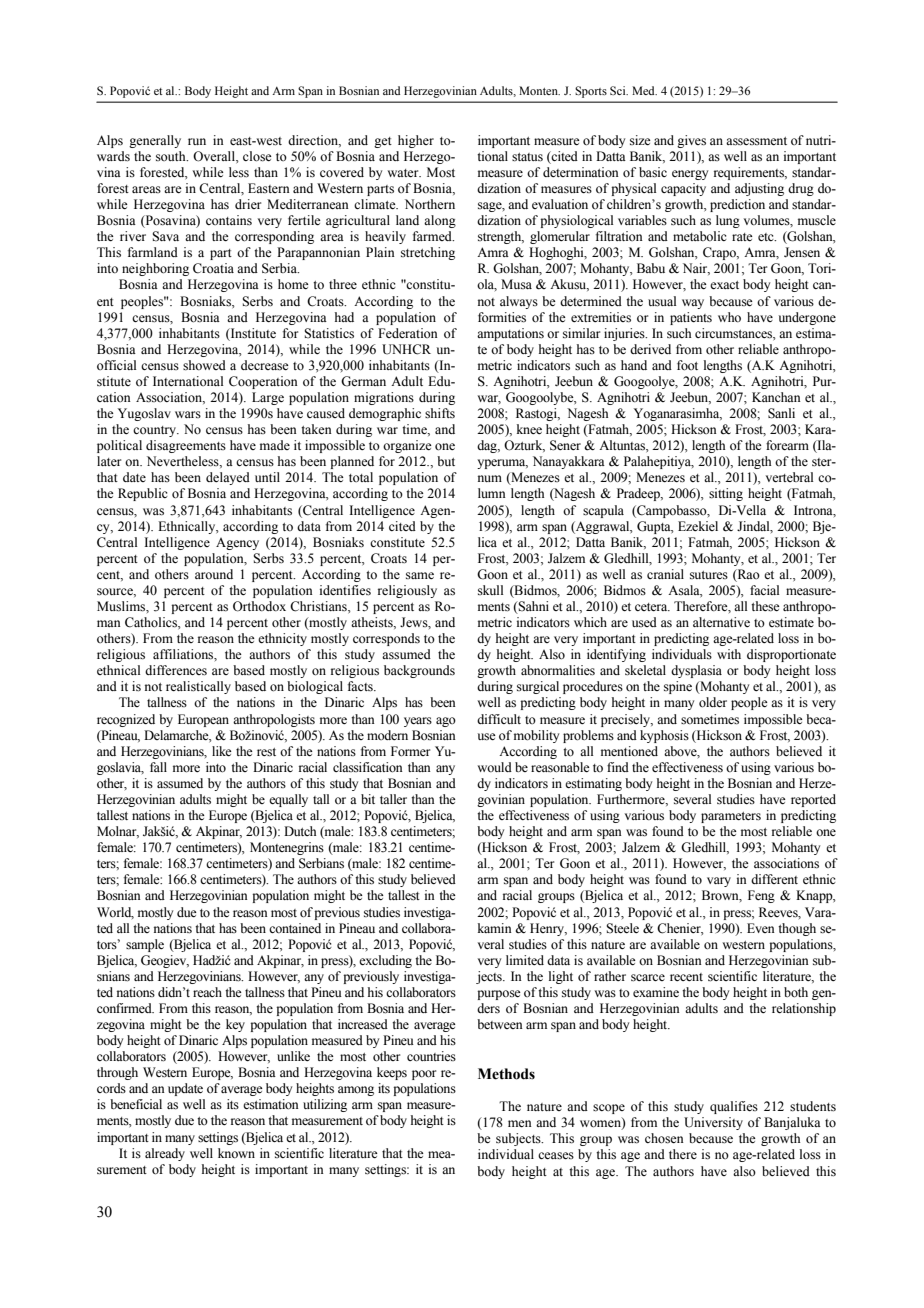 This screenshot has height=1308, width=924. Describe the element at coordinates (813, 800) in the screenshot. I see `reported` at that location.
